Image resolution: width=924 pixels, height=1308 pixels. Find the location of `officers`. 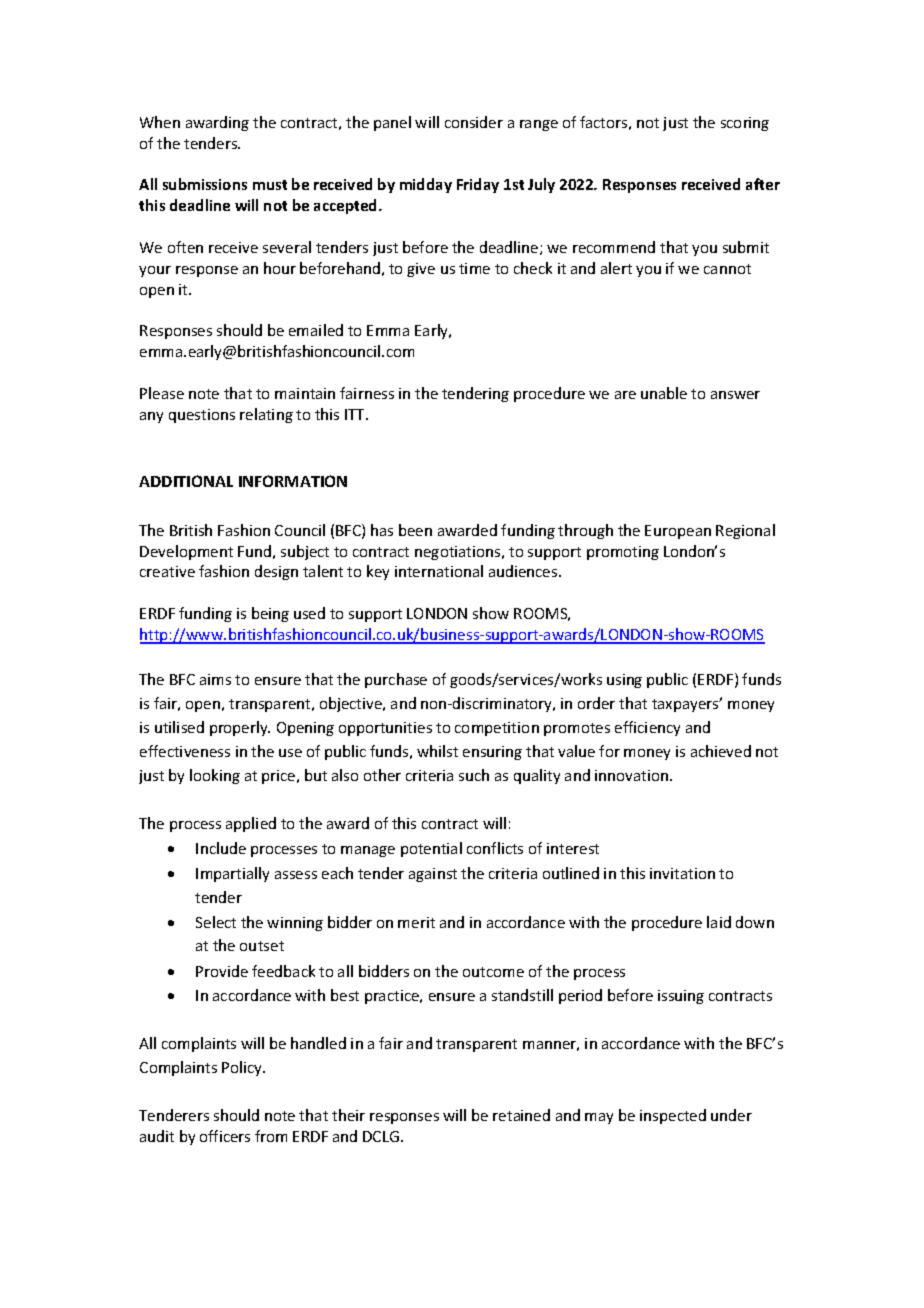

officers is located at coordinates (225, 1136).
